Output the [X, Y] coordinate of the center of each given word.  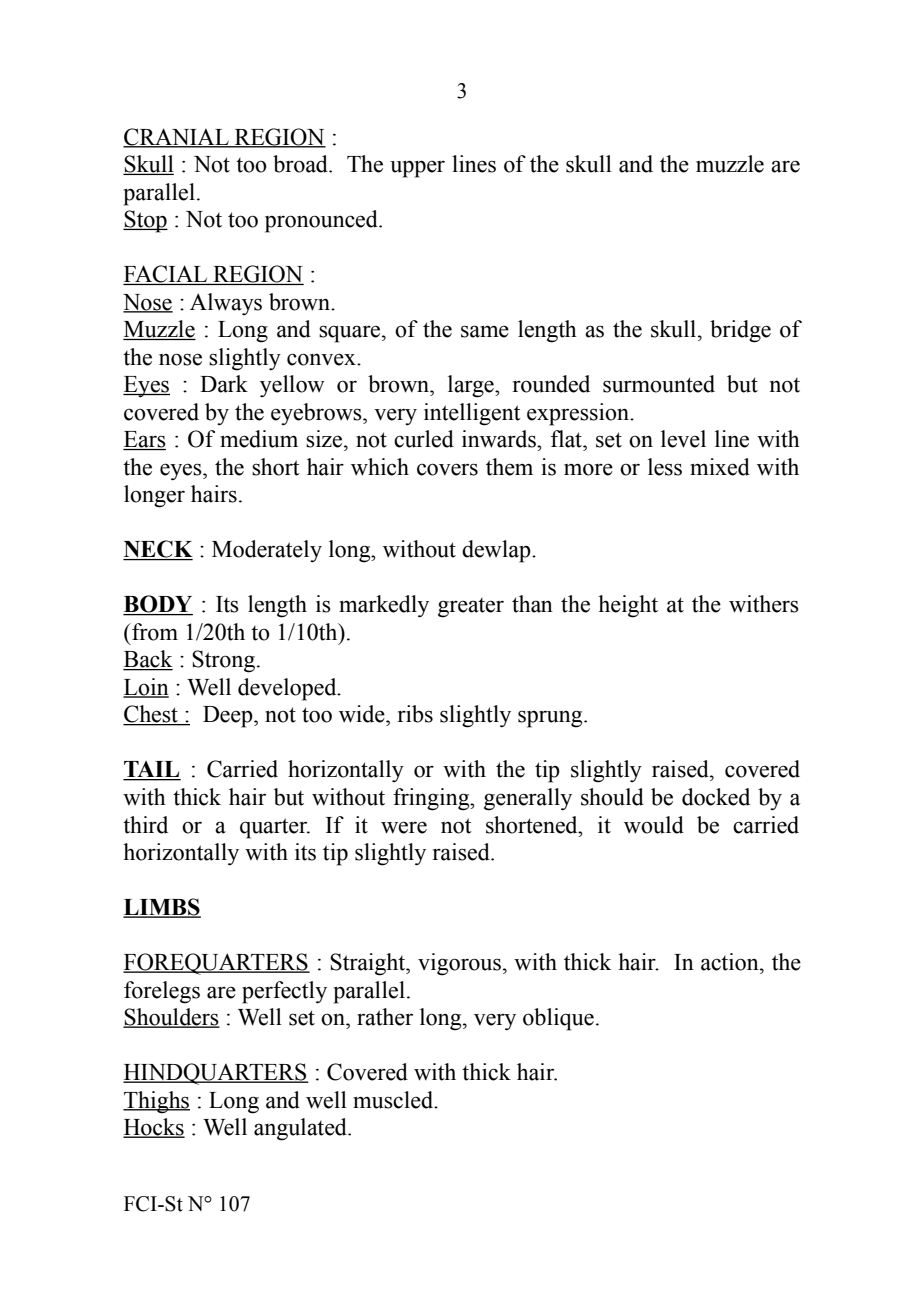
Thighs [156, 1102]
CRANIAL [177, 137]
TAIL [152, 770]
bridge [740, 331]
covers [447, 469]
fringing [432, 799]
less [665, 467]
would [654, 825]
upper [417, 169]
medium [259, 439]
